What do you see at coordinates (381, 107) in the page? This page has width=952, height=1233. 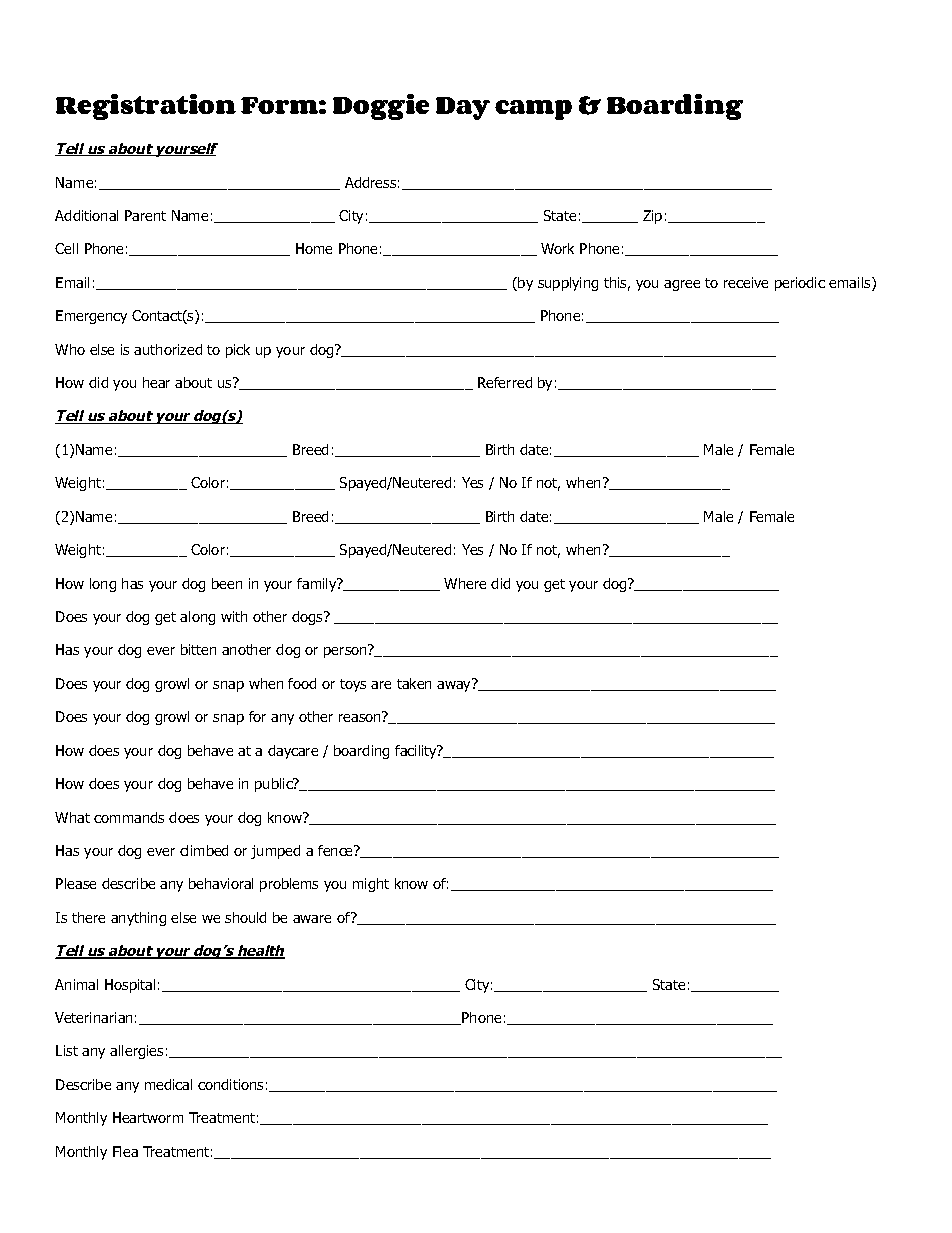 I see `Doggie` at bounding box center [381, 107].
